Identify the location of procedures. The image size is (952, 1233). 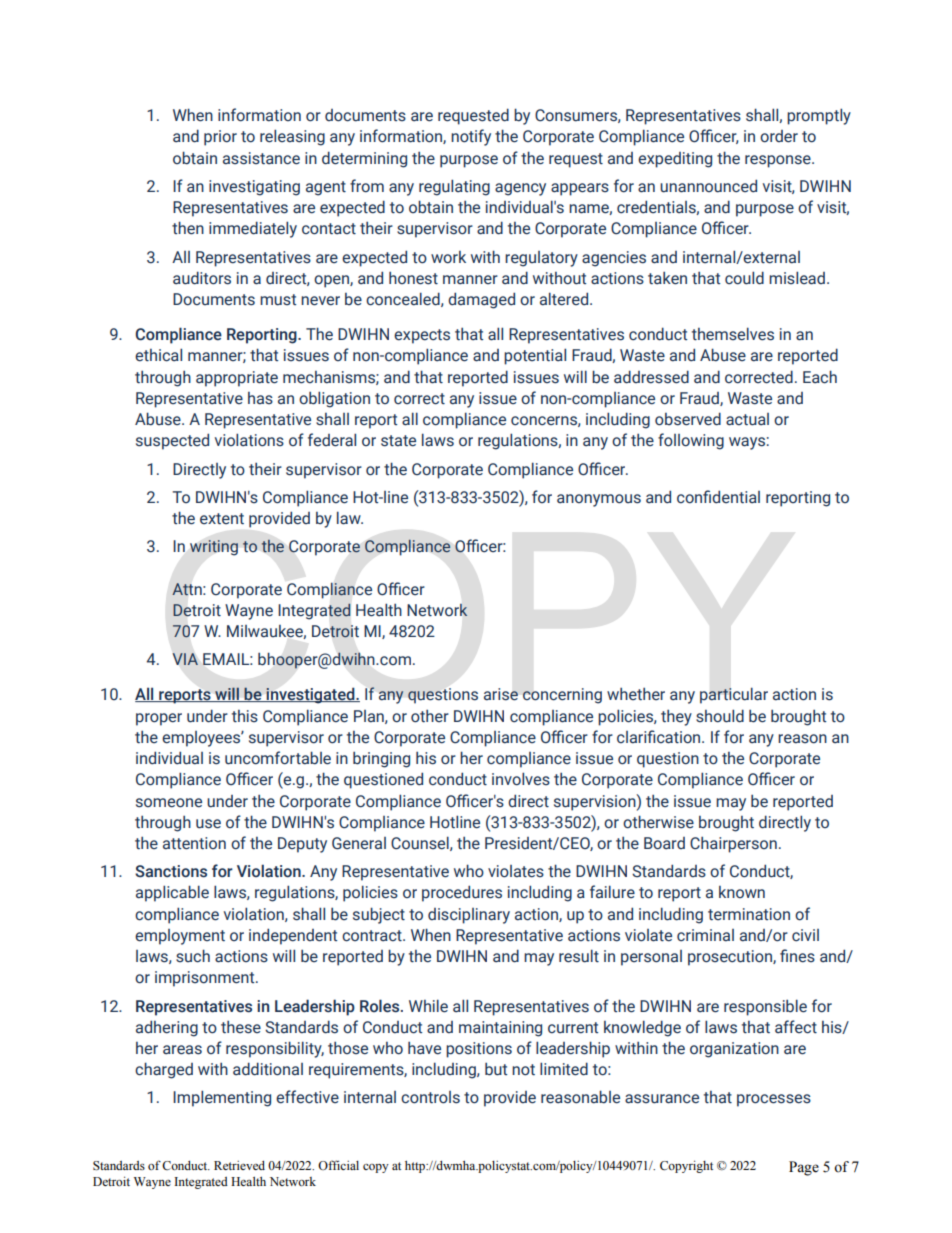
(462, 893).
